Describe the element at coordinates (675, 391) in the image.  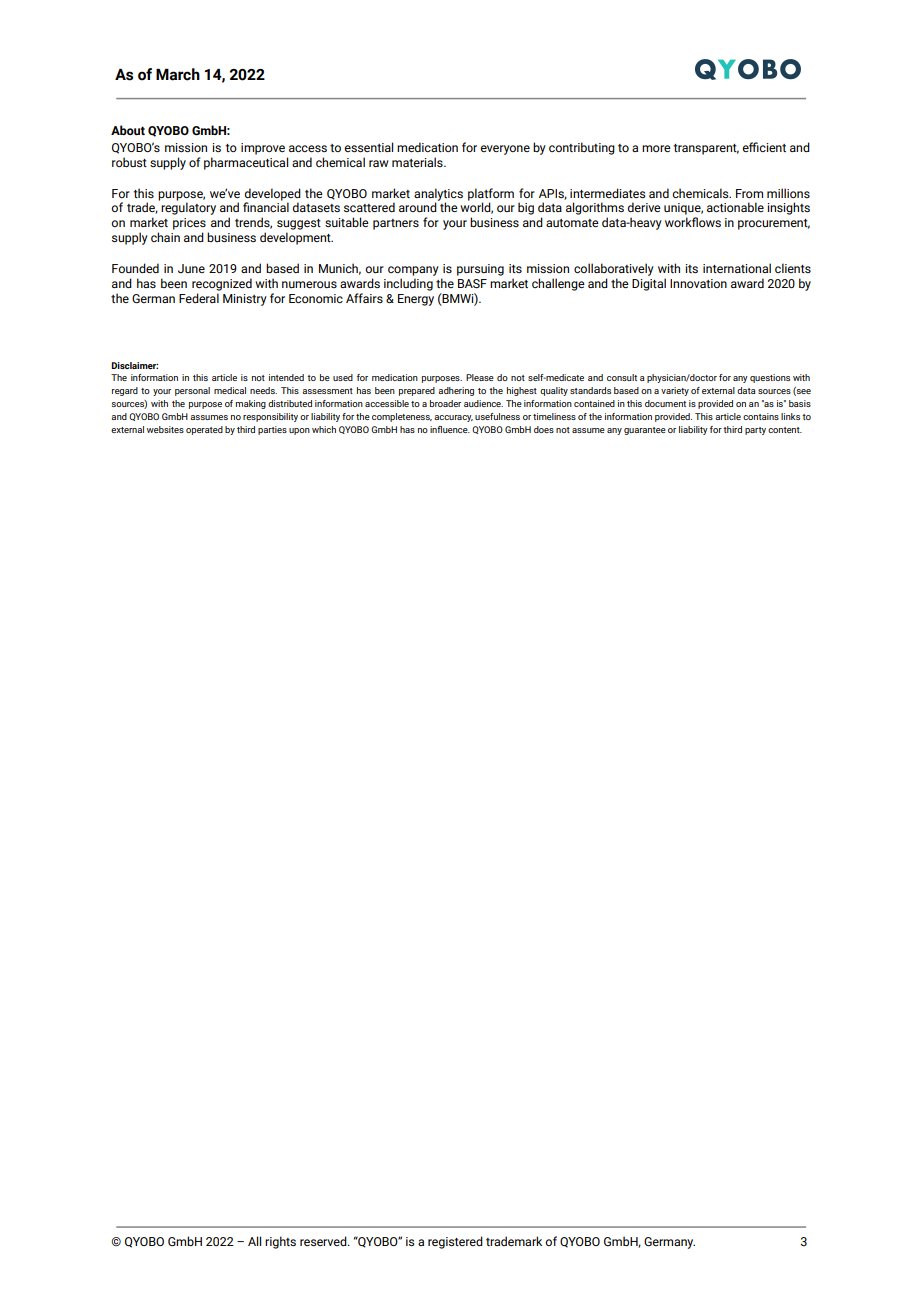
I see `variety` at that location.
